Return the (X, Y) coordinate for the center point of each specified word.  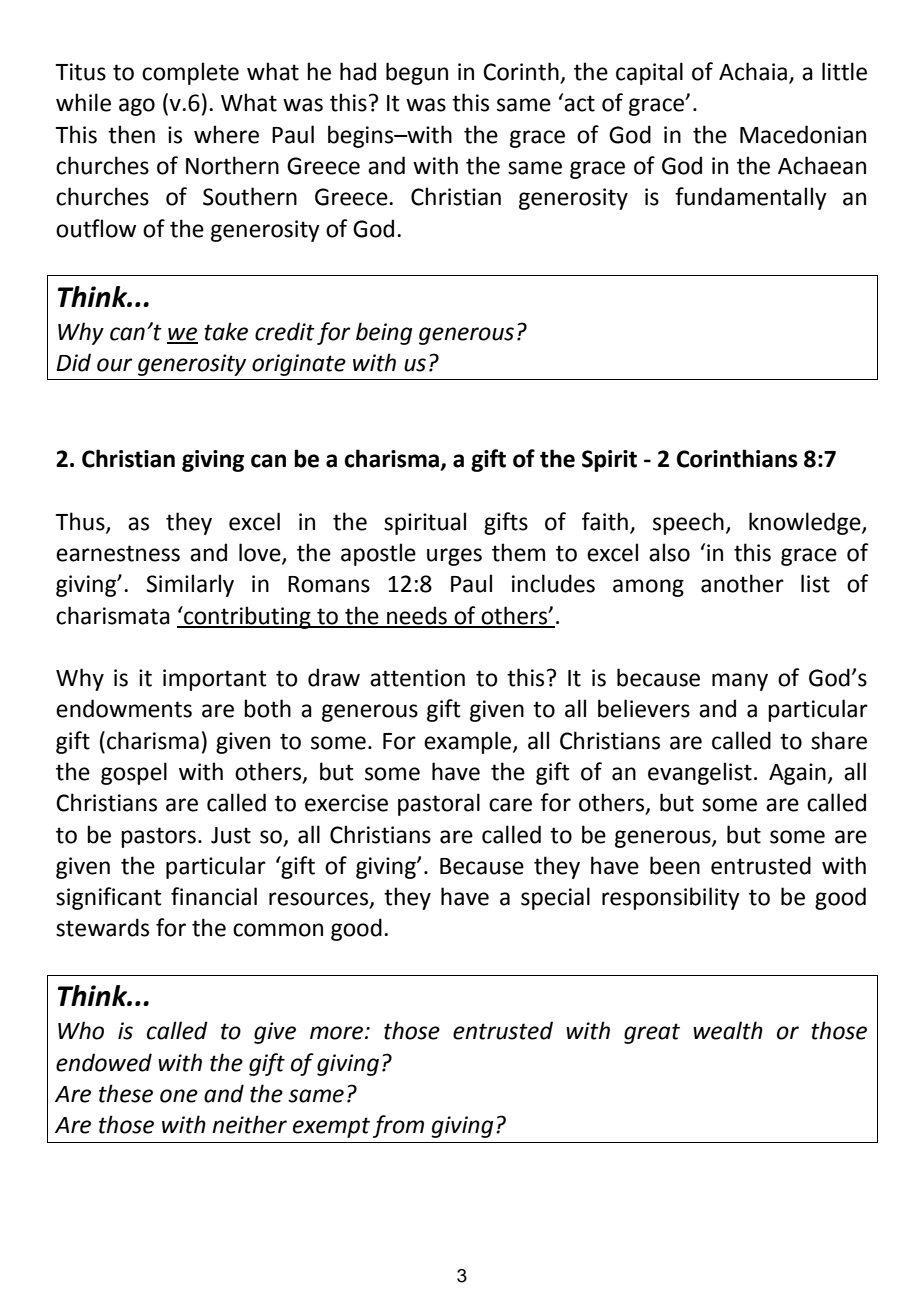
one (179, 1096)
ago (137, 107)
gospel (134, 773)
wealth (728, 1030)
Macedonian (803, 134)
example (469, 742)
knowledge (806, 523)
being (384, 333)
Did (73, 362)
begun (417, 73)
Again (797, 774)
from (398, 1126)
